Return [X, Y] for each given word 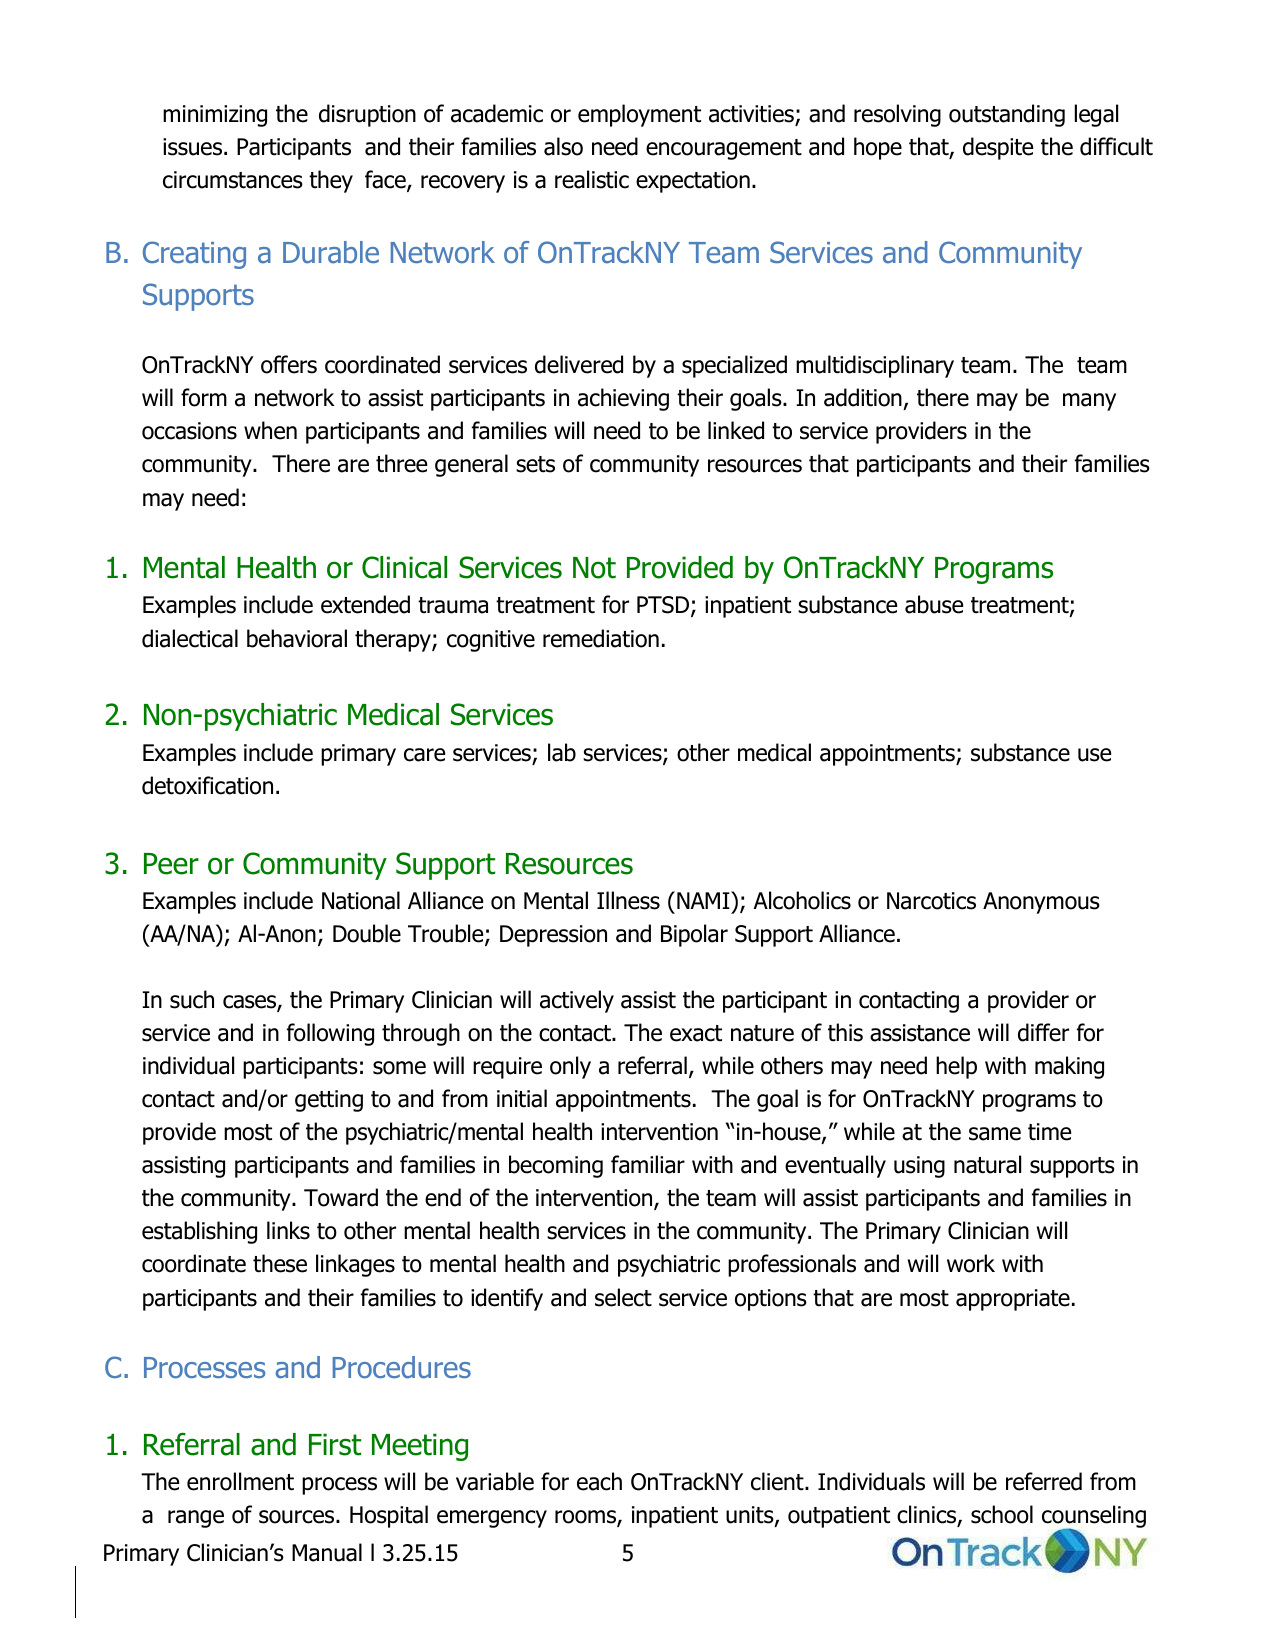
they [331, 181]
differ [1043, 1032]
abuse [934, 604]
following [330, 1034]
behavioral [297, 638]
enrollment [240, 1481]
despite [998, 148]
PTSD [664, 606]
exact [696, 1033]
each [599, 1481]
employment [639, 115]
